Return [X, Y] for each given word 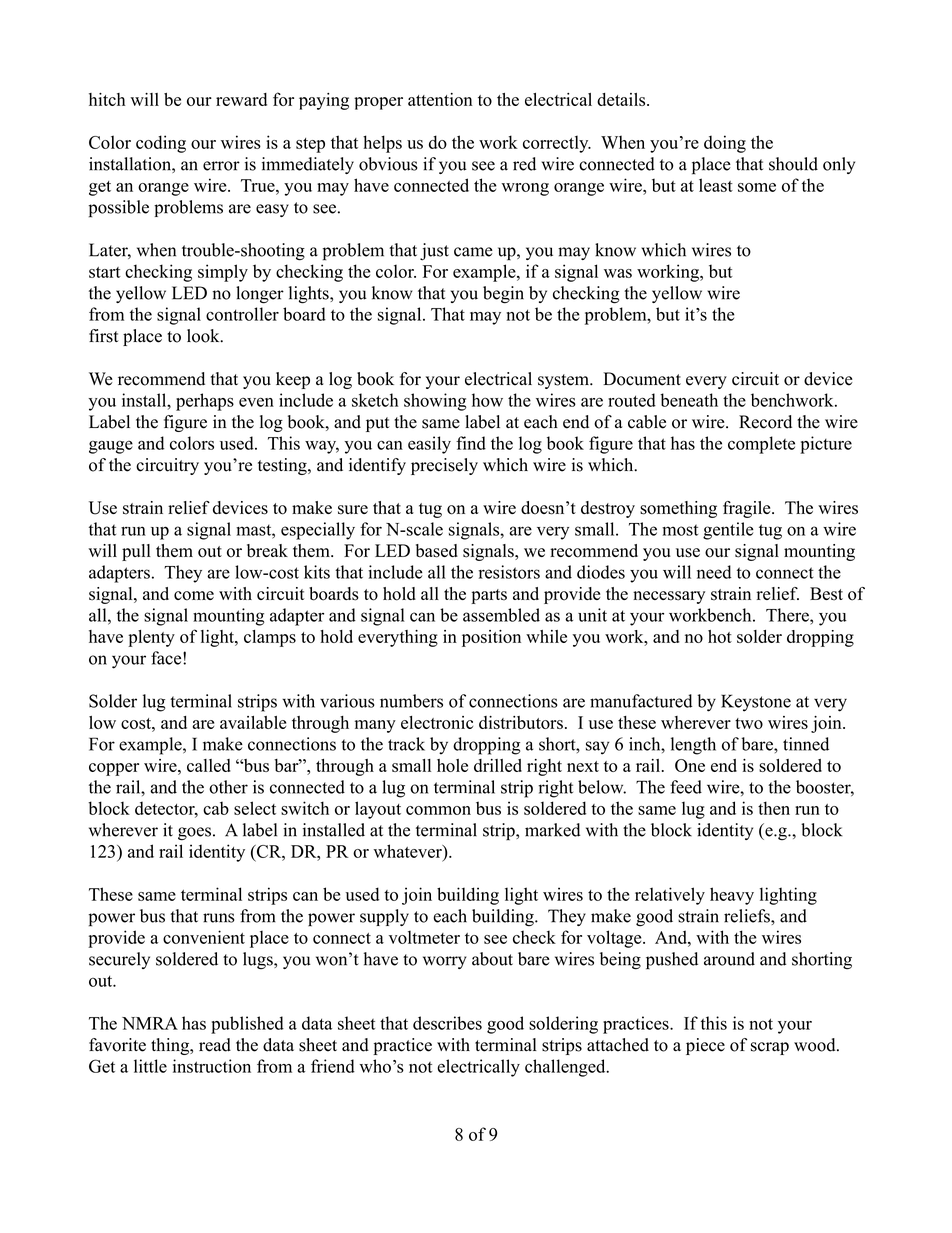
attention [440, 99]
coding [161, 144]
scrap [770, 1048]
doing [725, 144]
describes [447, 1023]
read [215, 1045]
